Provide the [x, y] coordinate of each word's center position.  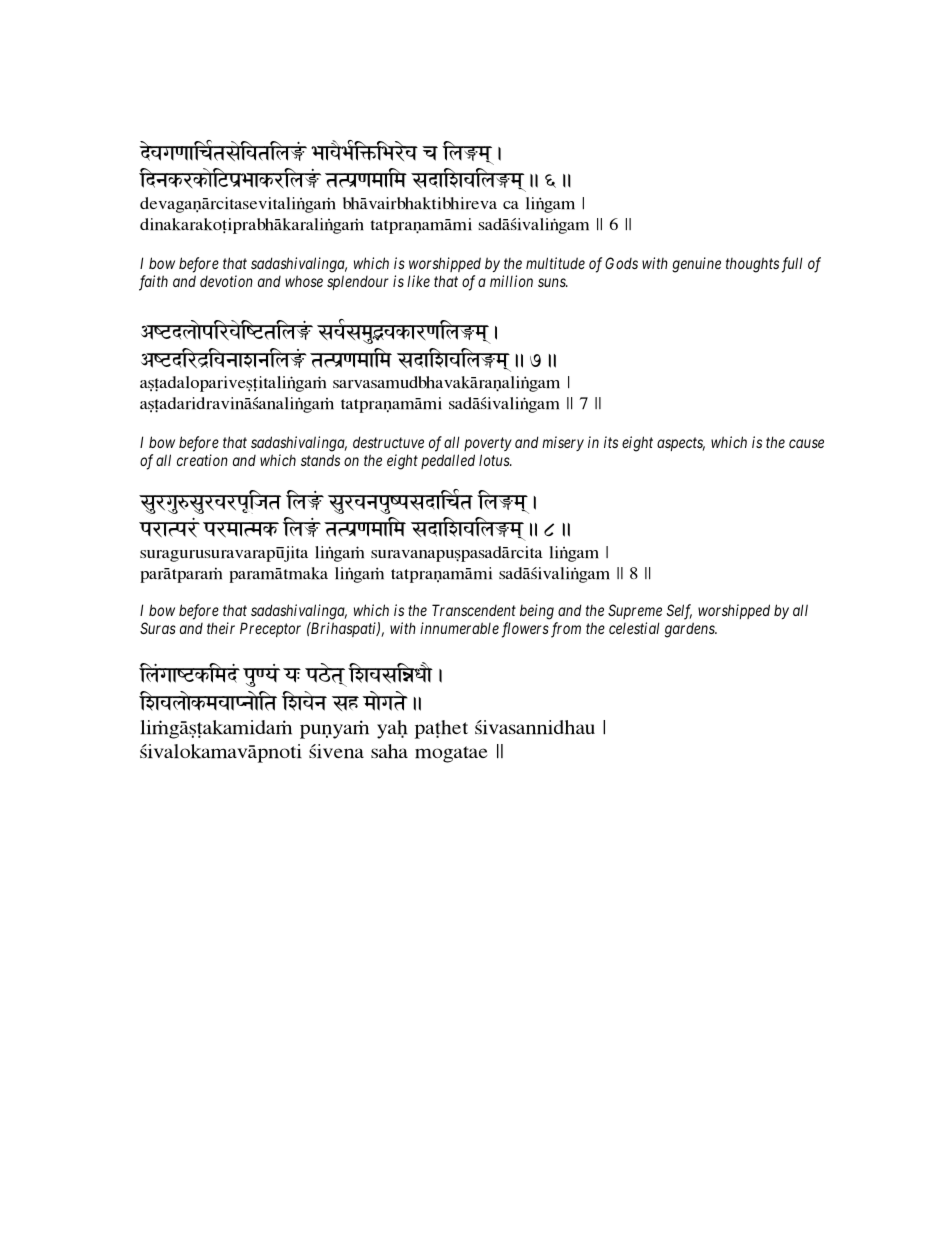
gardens [691, 630]
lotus [495, 460]
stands [320, 460]
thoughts [752, 265]
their [221, 628]
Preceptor [270, 629]
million [511, 281]
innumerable [459, 628]
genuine [696, 265]
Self [679, 612]
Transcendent [474, 610]
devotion [226, 281]
